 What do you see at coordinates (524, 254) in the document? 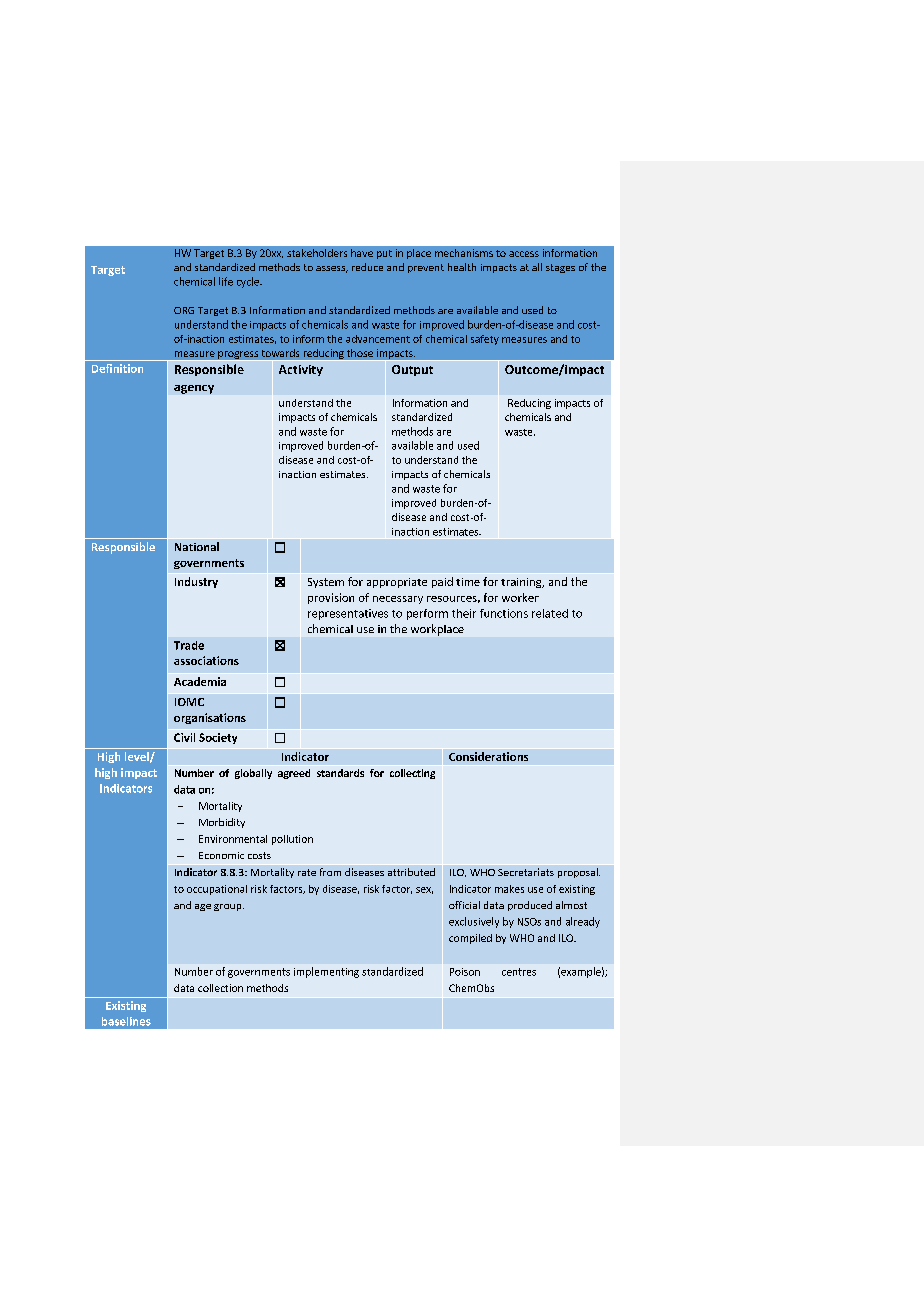
I see `access` at bounding box center [524, 254].
